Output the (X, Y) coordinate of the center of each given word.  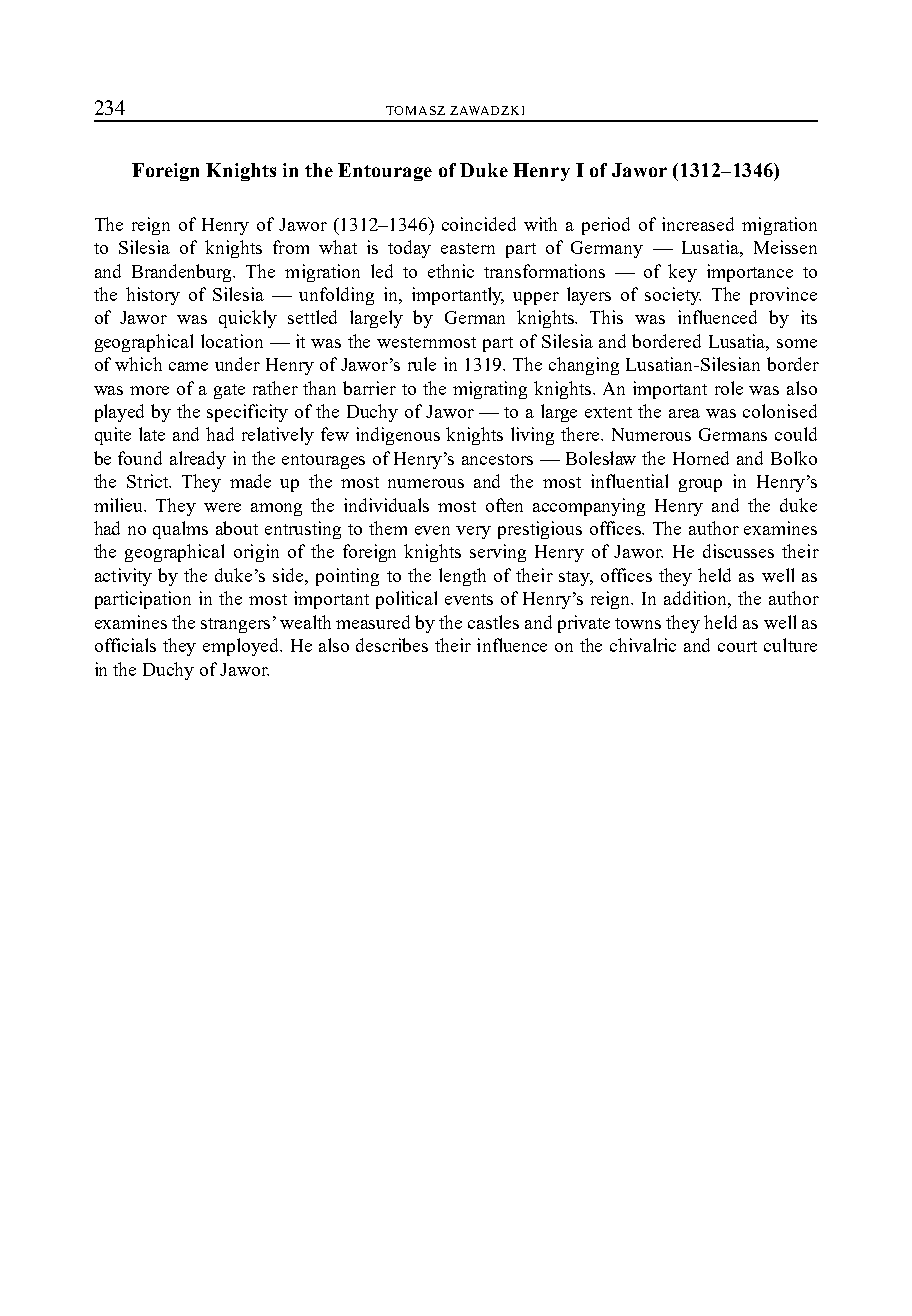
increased (698, 224)
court (737, 646)
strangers (235, 625)
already (198, 460)
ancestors (497, 459)
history (153, 296)
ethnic (451, 271)
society (673, 296)
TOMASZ (415, 110)
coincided (479, 224)
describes (392, 645)
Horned (701, 458)
